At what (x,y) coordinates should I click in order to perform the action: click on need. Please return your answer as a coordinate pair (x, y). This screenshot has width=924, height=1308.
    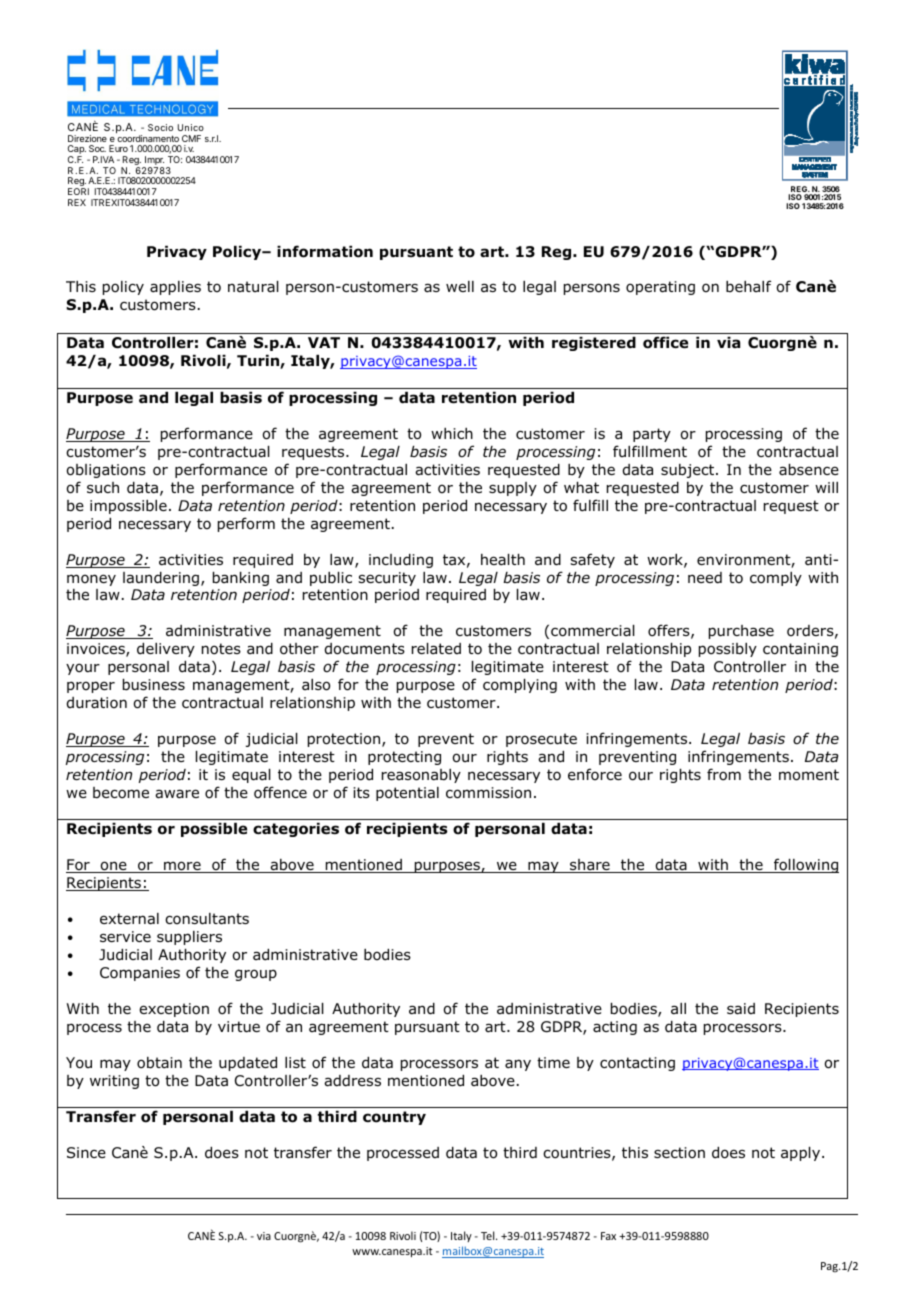
    Looking at the image, I should click on (705, 578).
